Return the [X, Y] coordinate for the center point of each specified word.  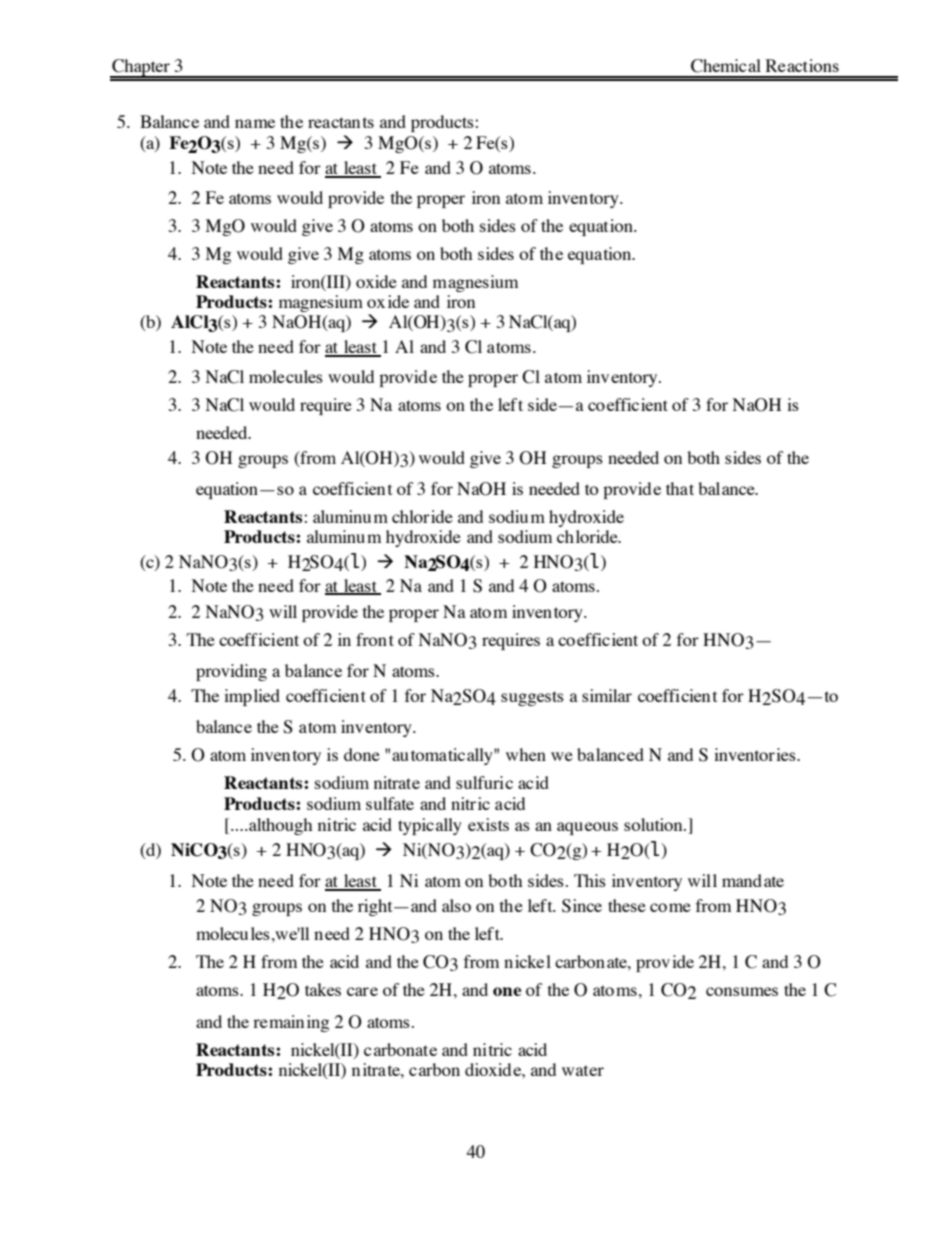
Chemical [726, 66]
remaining [291, 1023]
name [255, 123]
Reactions [802, 65]
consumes [742, 991]
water [583, 1070]
